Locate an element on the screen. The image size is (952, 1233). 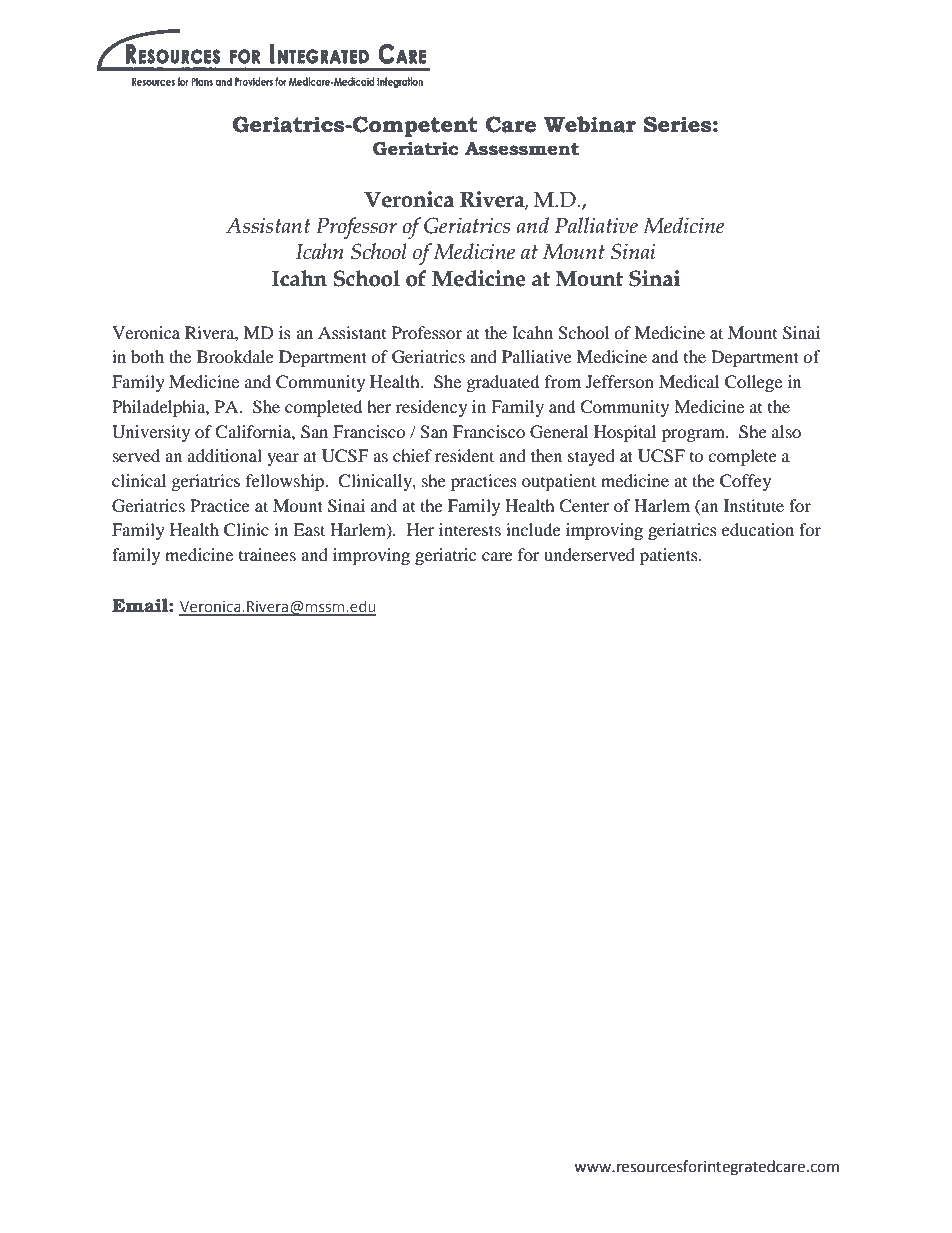
Jefferson is located at coordinates (620, 381).
